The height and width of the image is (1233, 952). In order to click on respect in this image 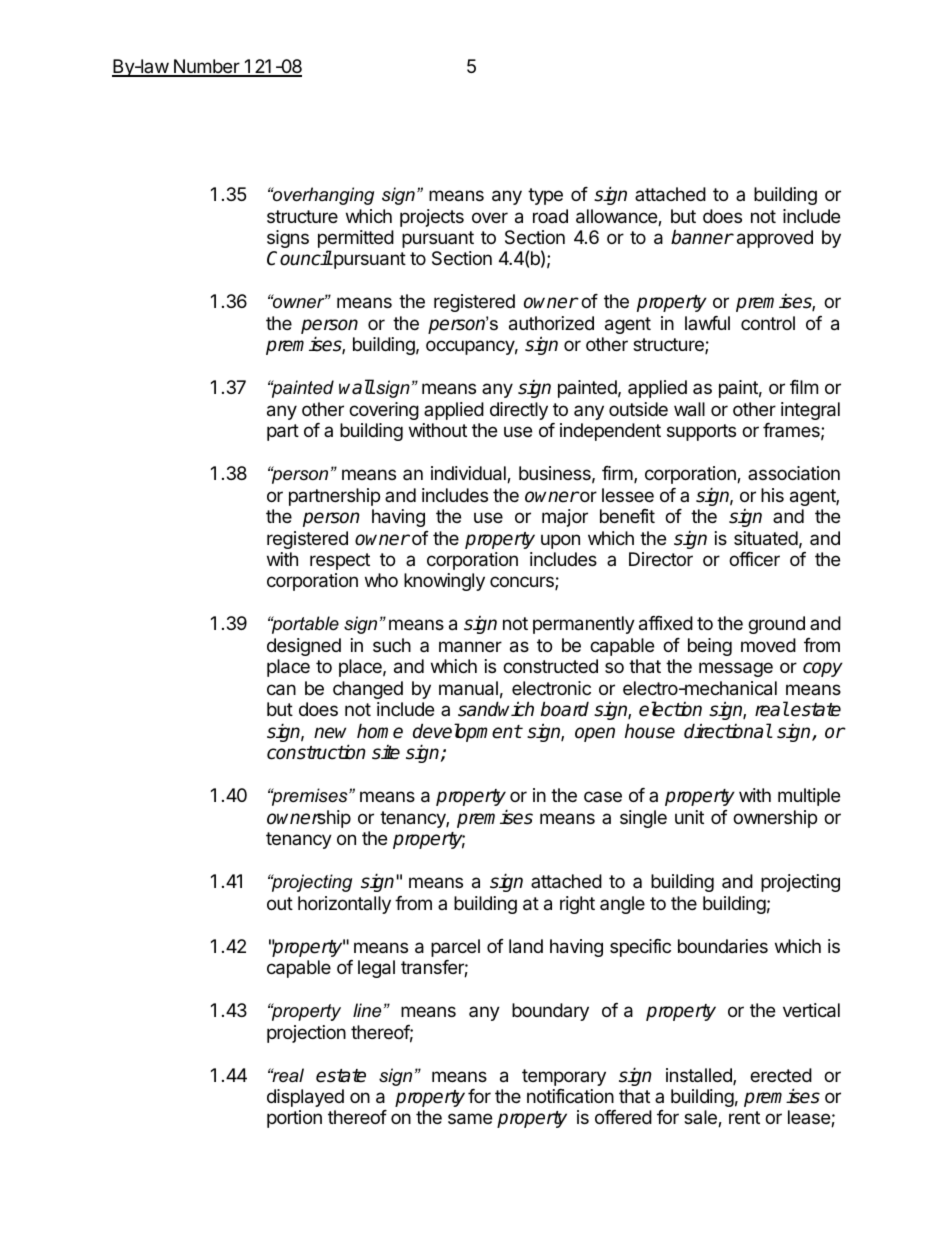, I will do `click(340, 561)`.
